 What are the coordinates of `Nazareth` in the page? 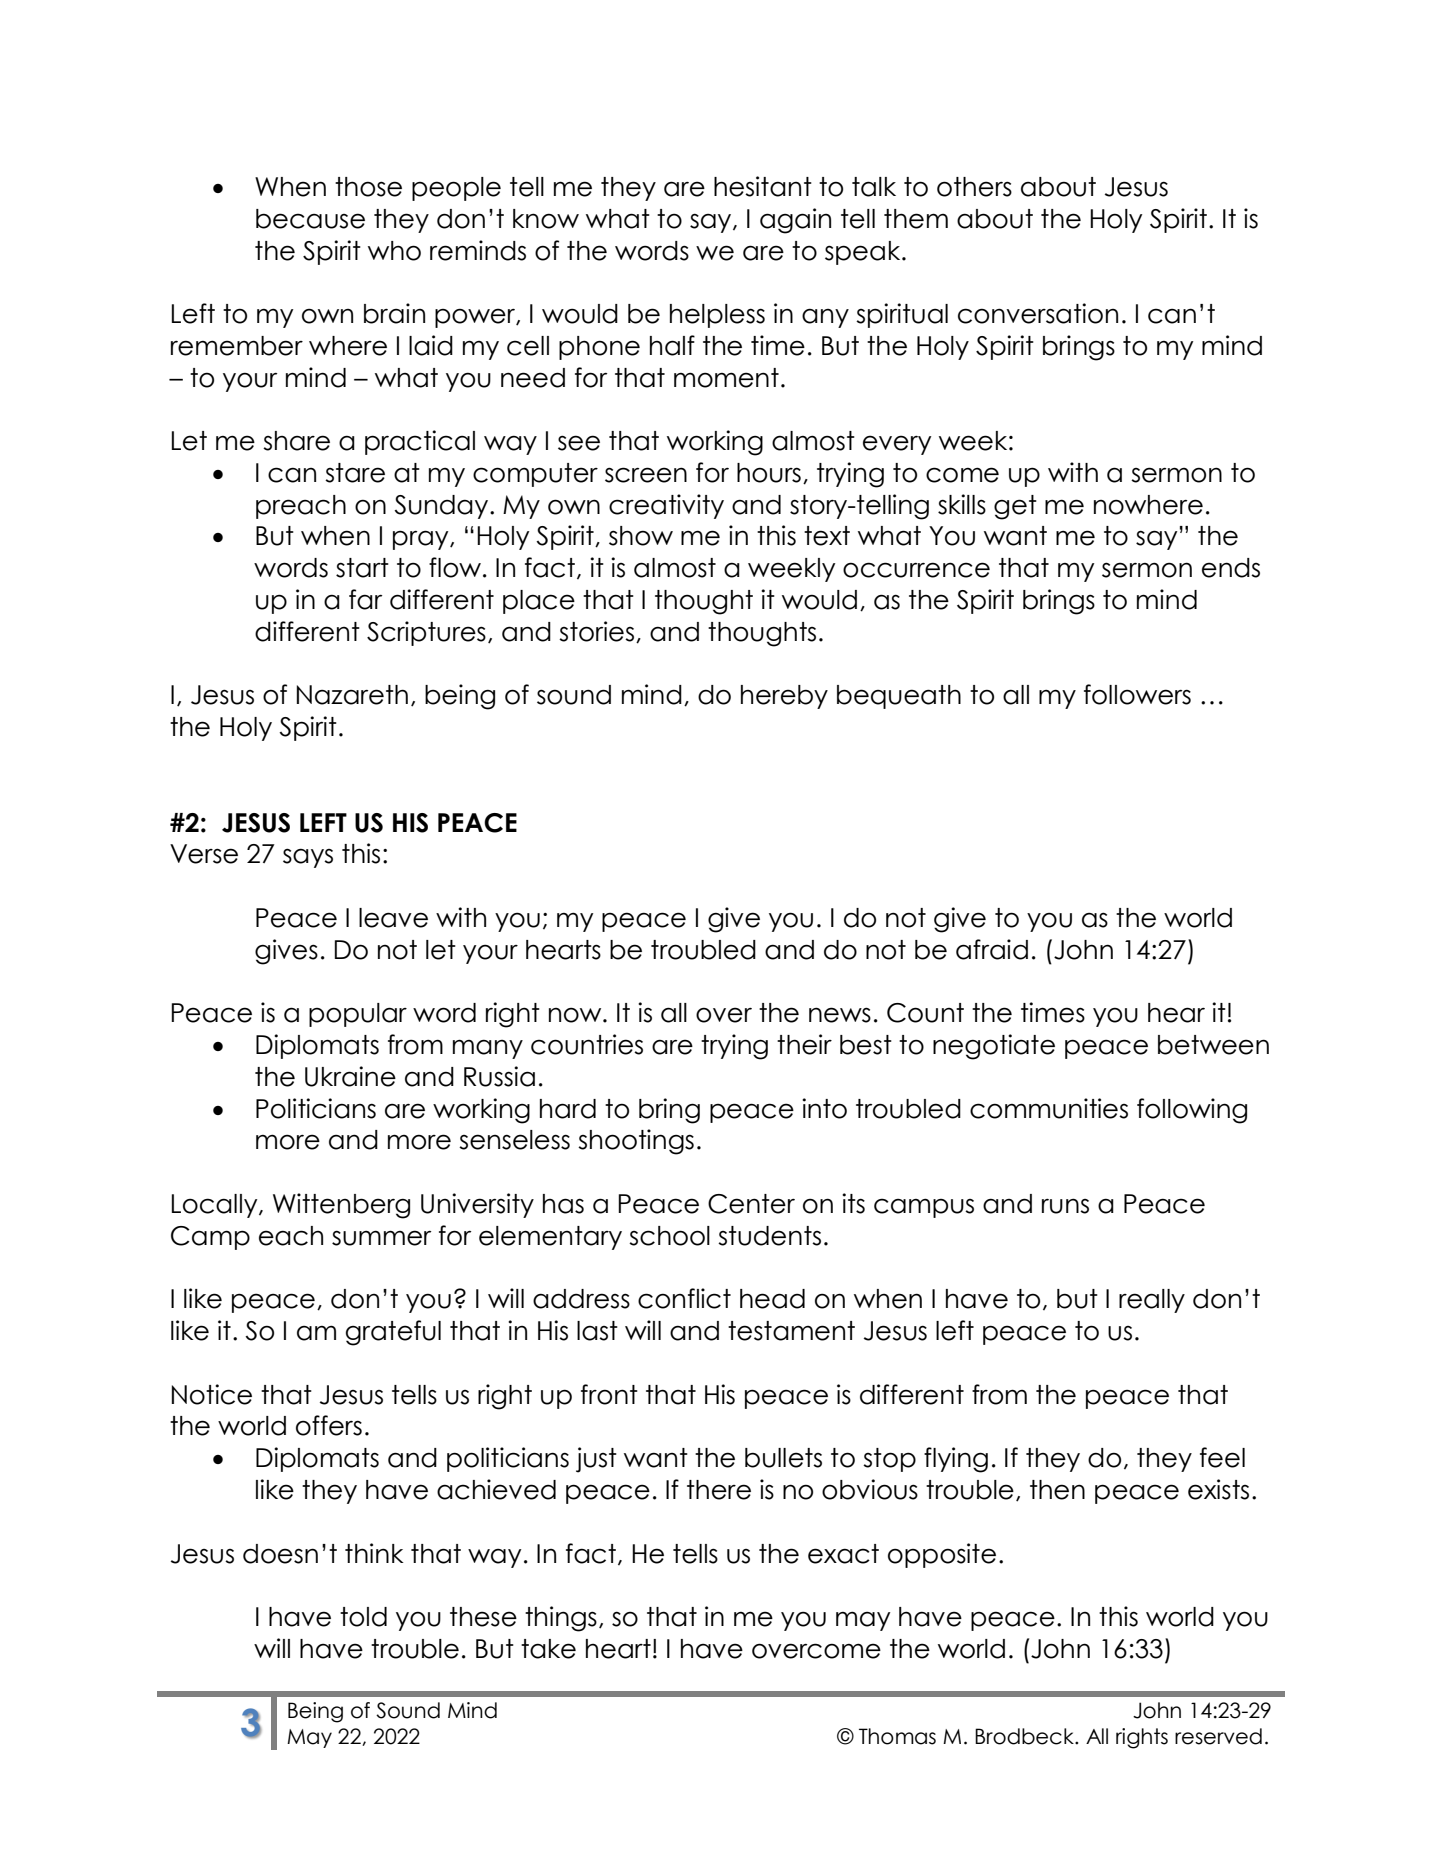 It's located at (352, 695).
